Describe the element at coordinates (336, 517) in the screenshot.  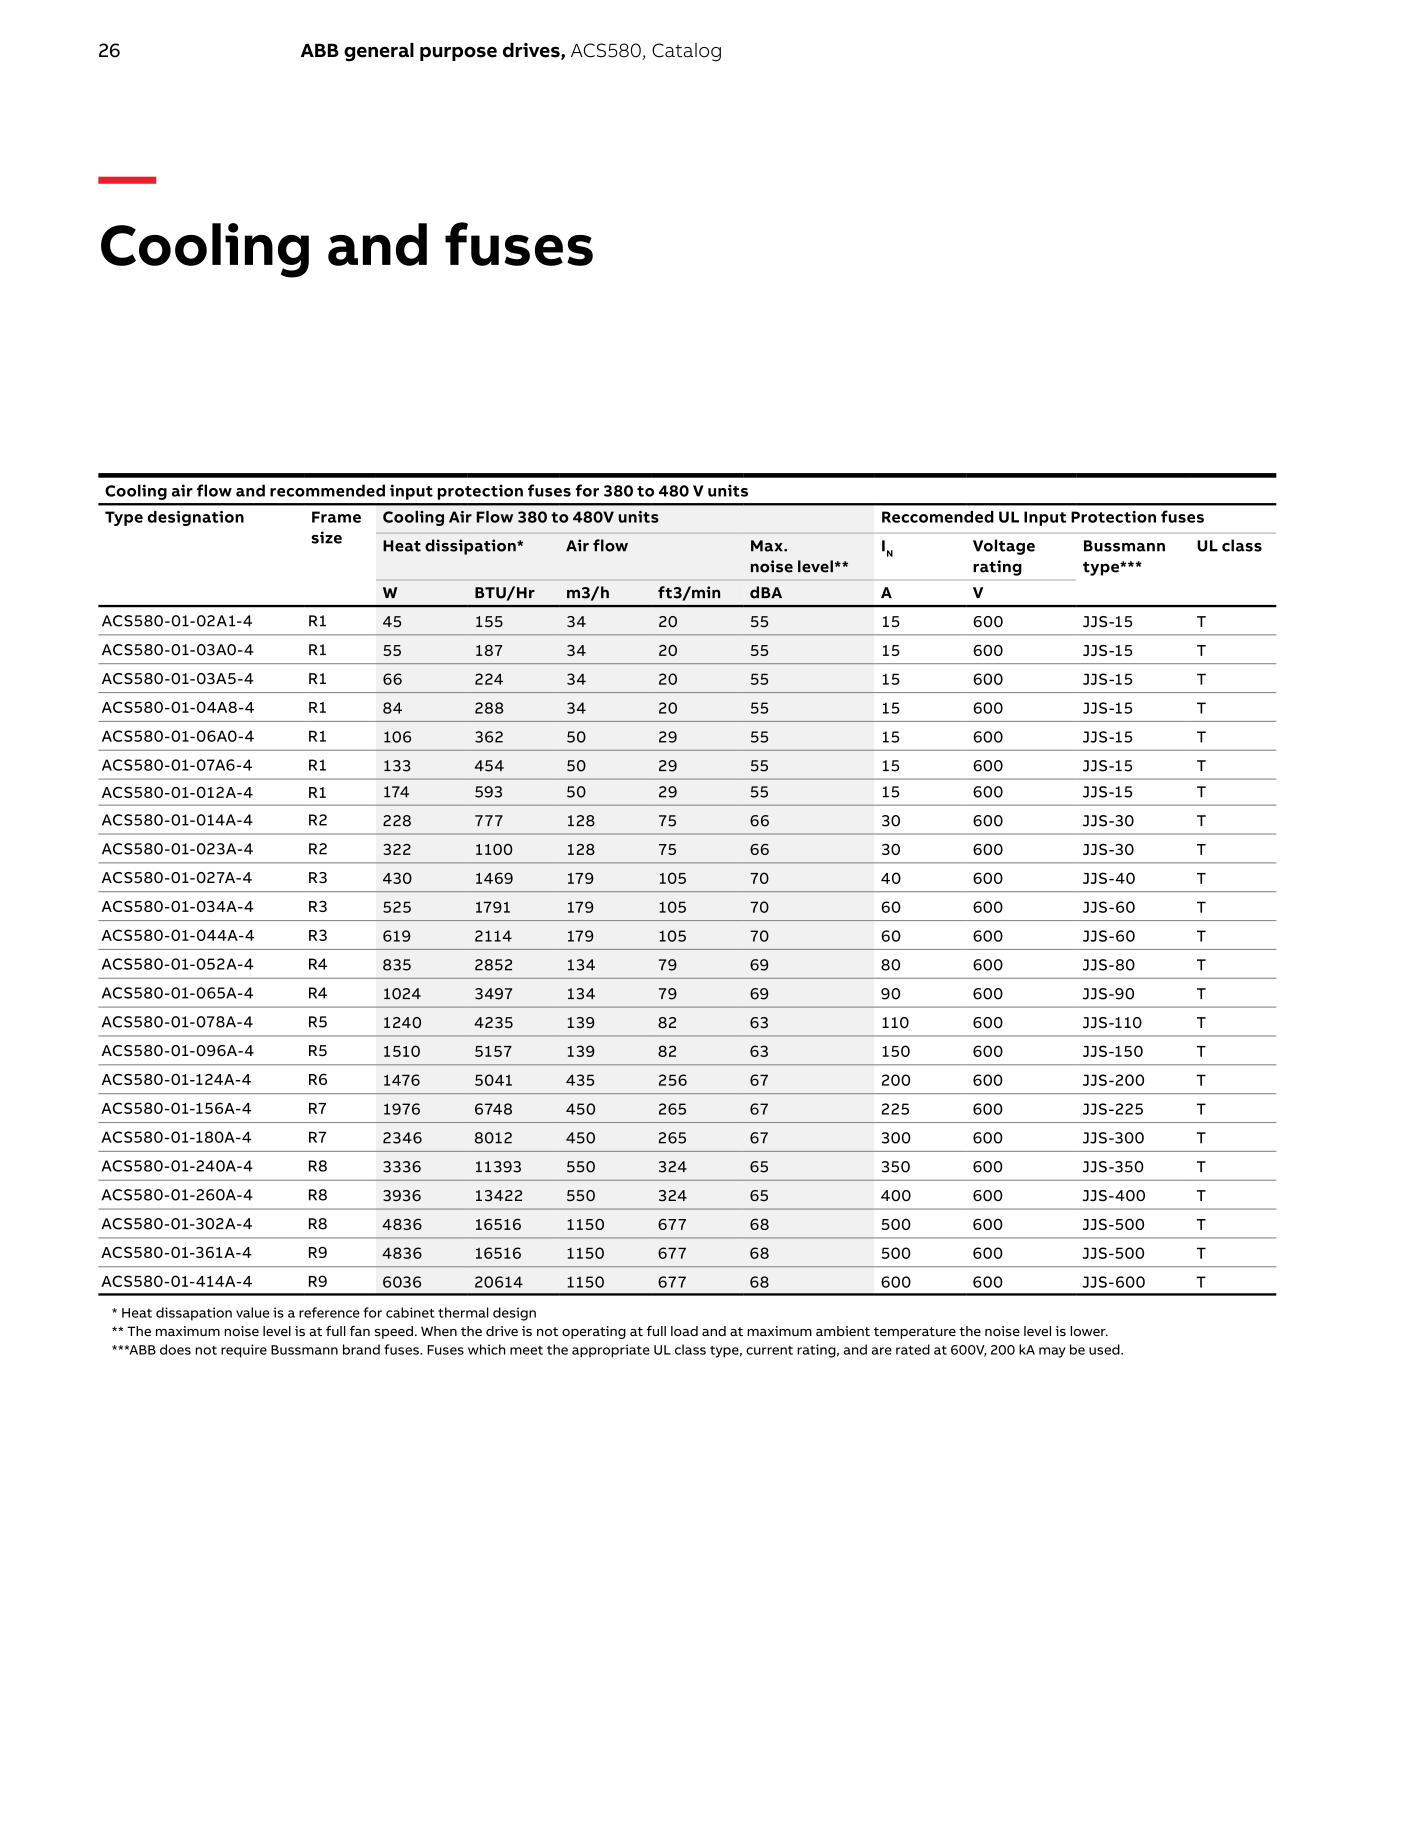
I see `Frame` at that location.
